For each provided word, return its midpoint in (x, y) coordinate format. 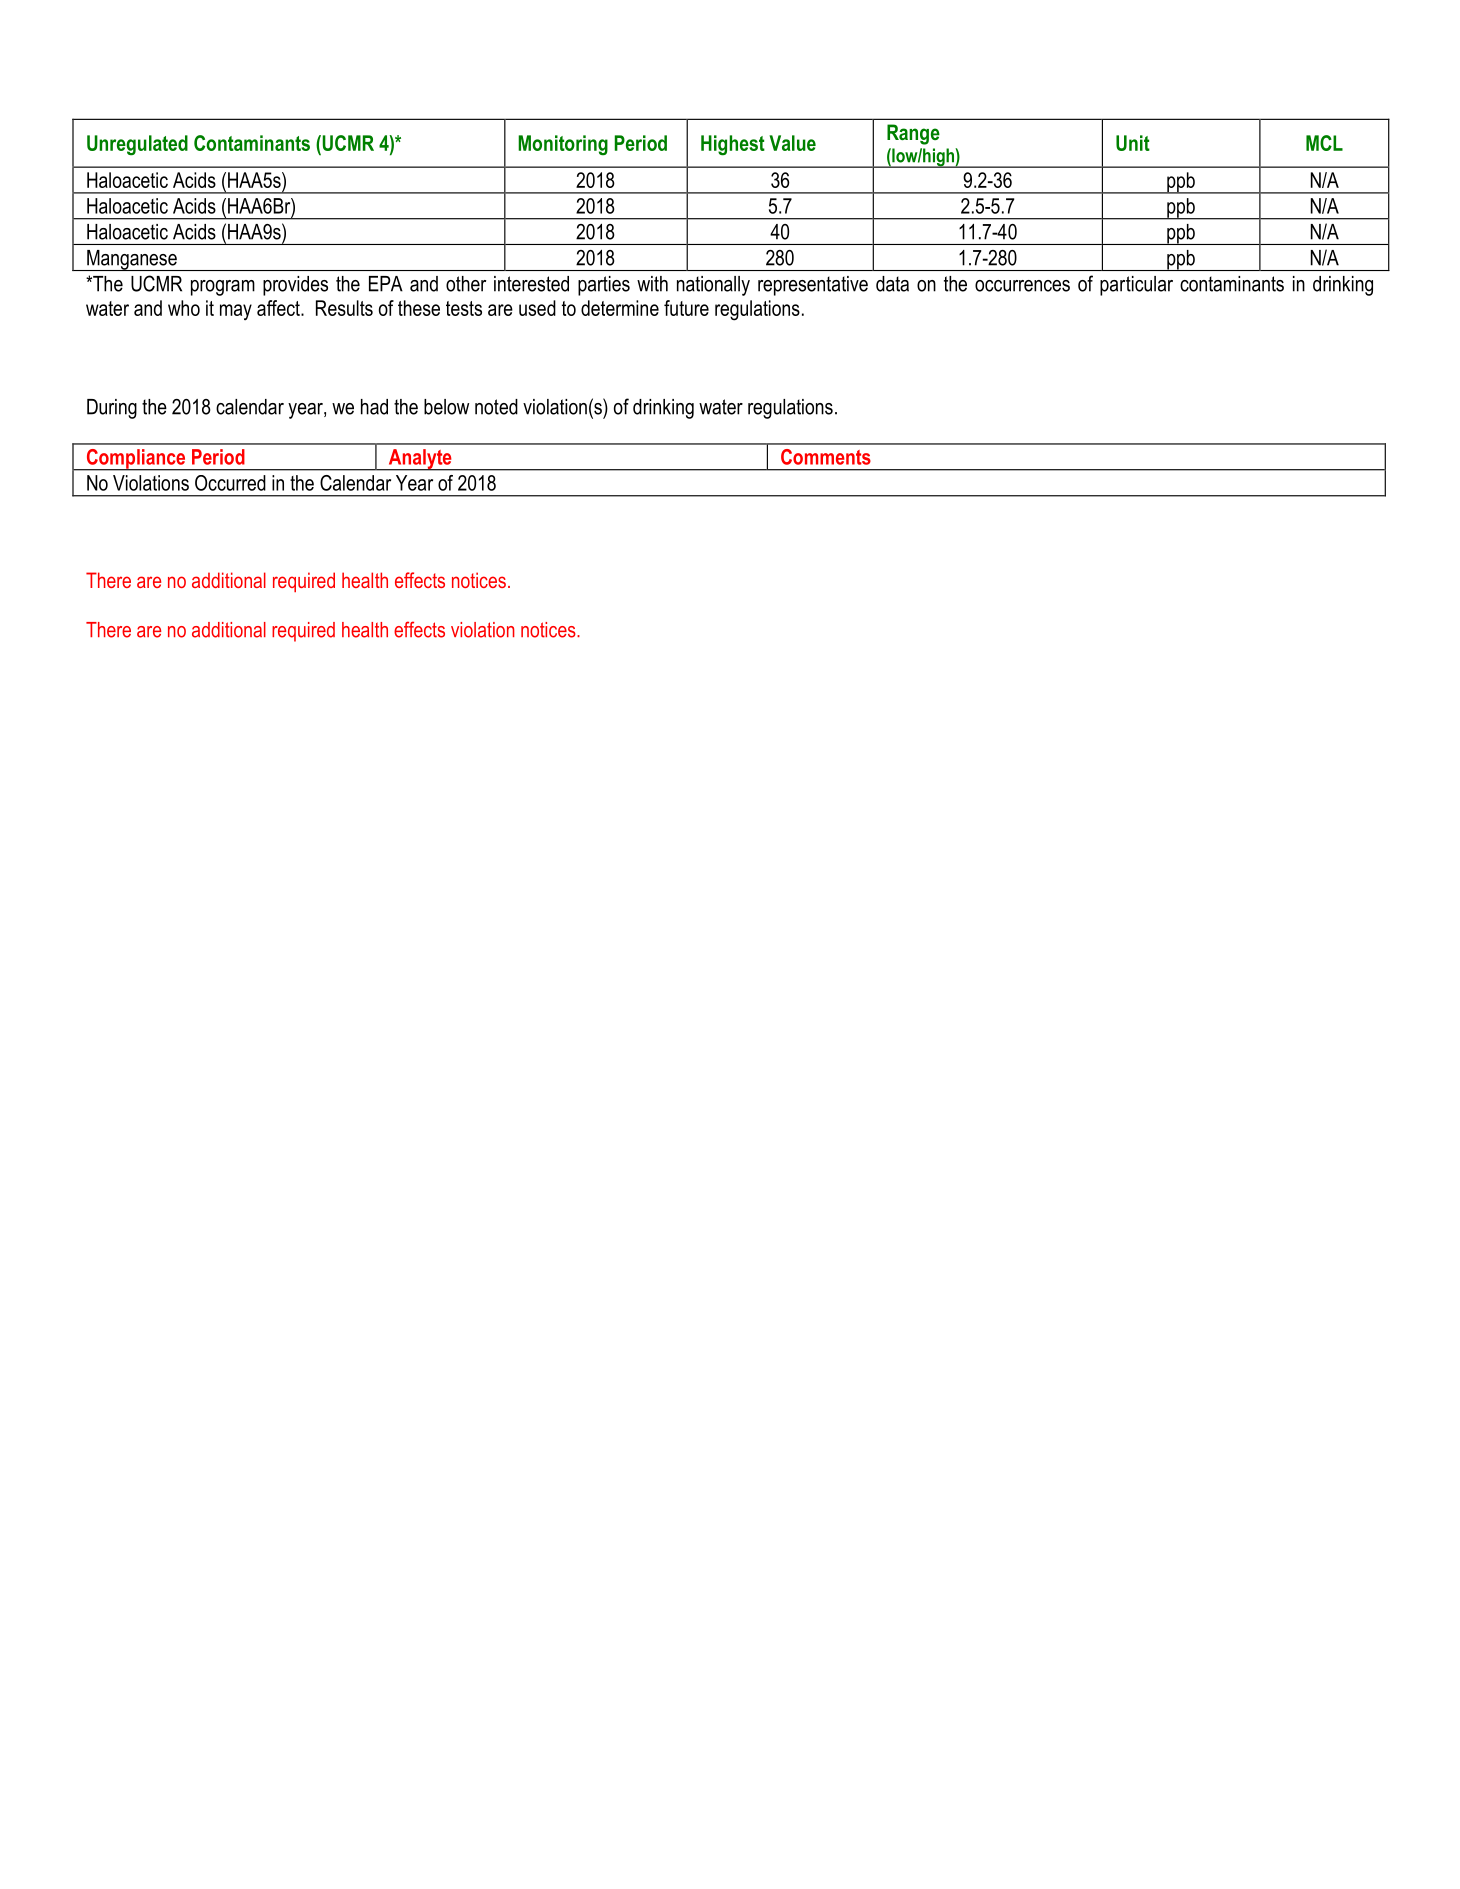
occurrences (1022, 286)
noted (496, 407)
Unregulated (137, 145)
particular (1136, 286)
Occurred (230, 483)
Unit (1133, 143)
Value (792, 143)
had (374, 407)
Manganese (132, 260)
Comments (826, 457)
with (652, 284)
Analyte (420, 460)
